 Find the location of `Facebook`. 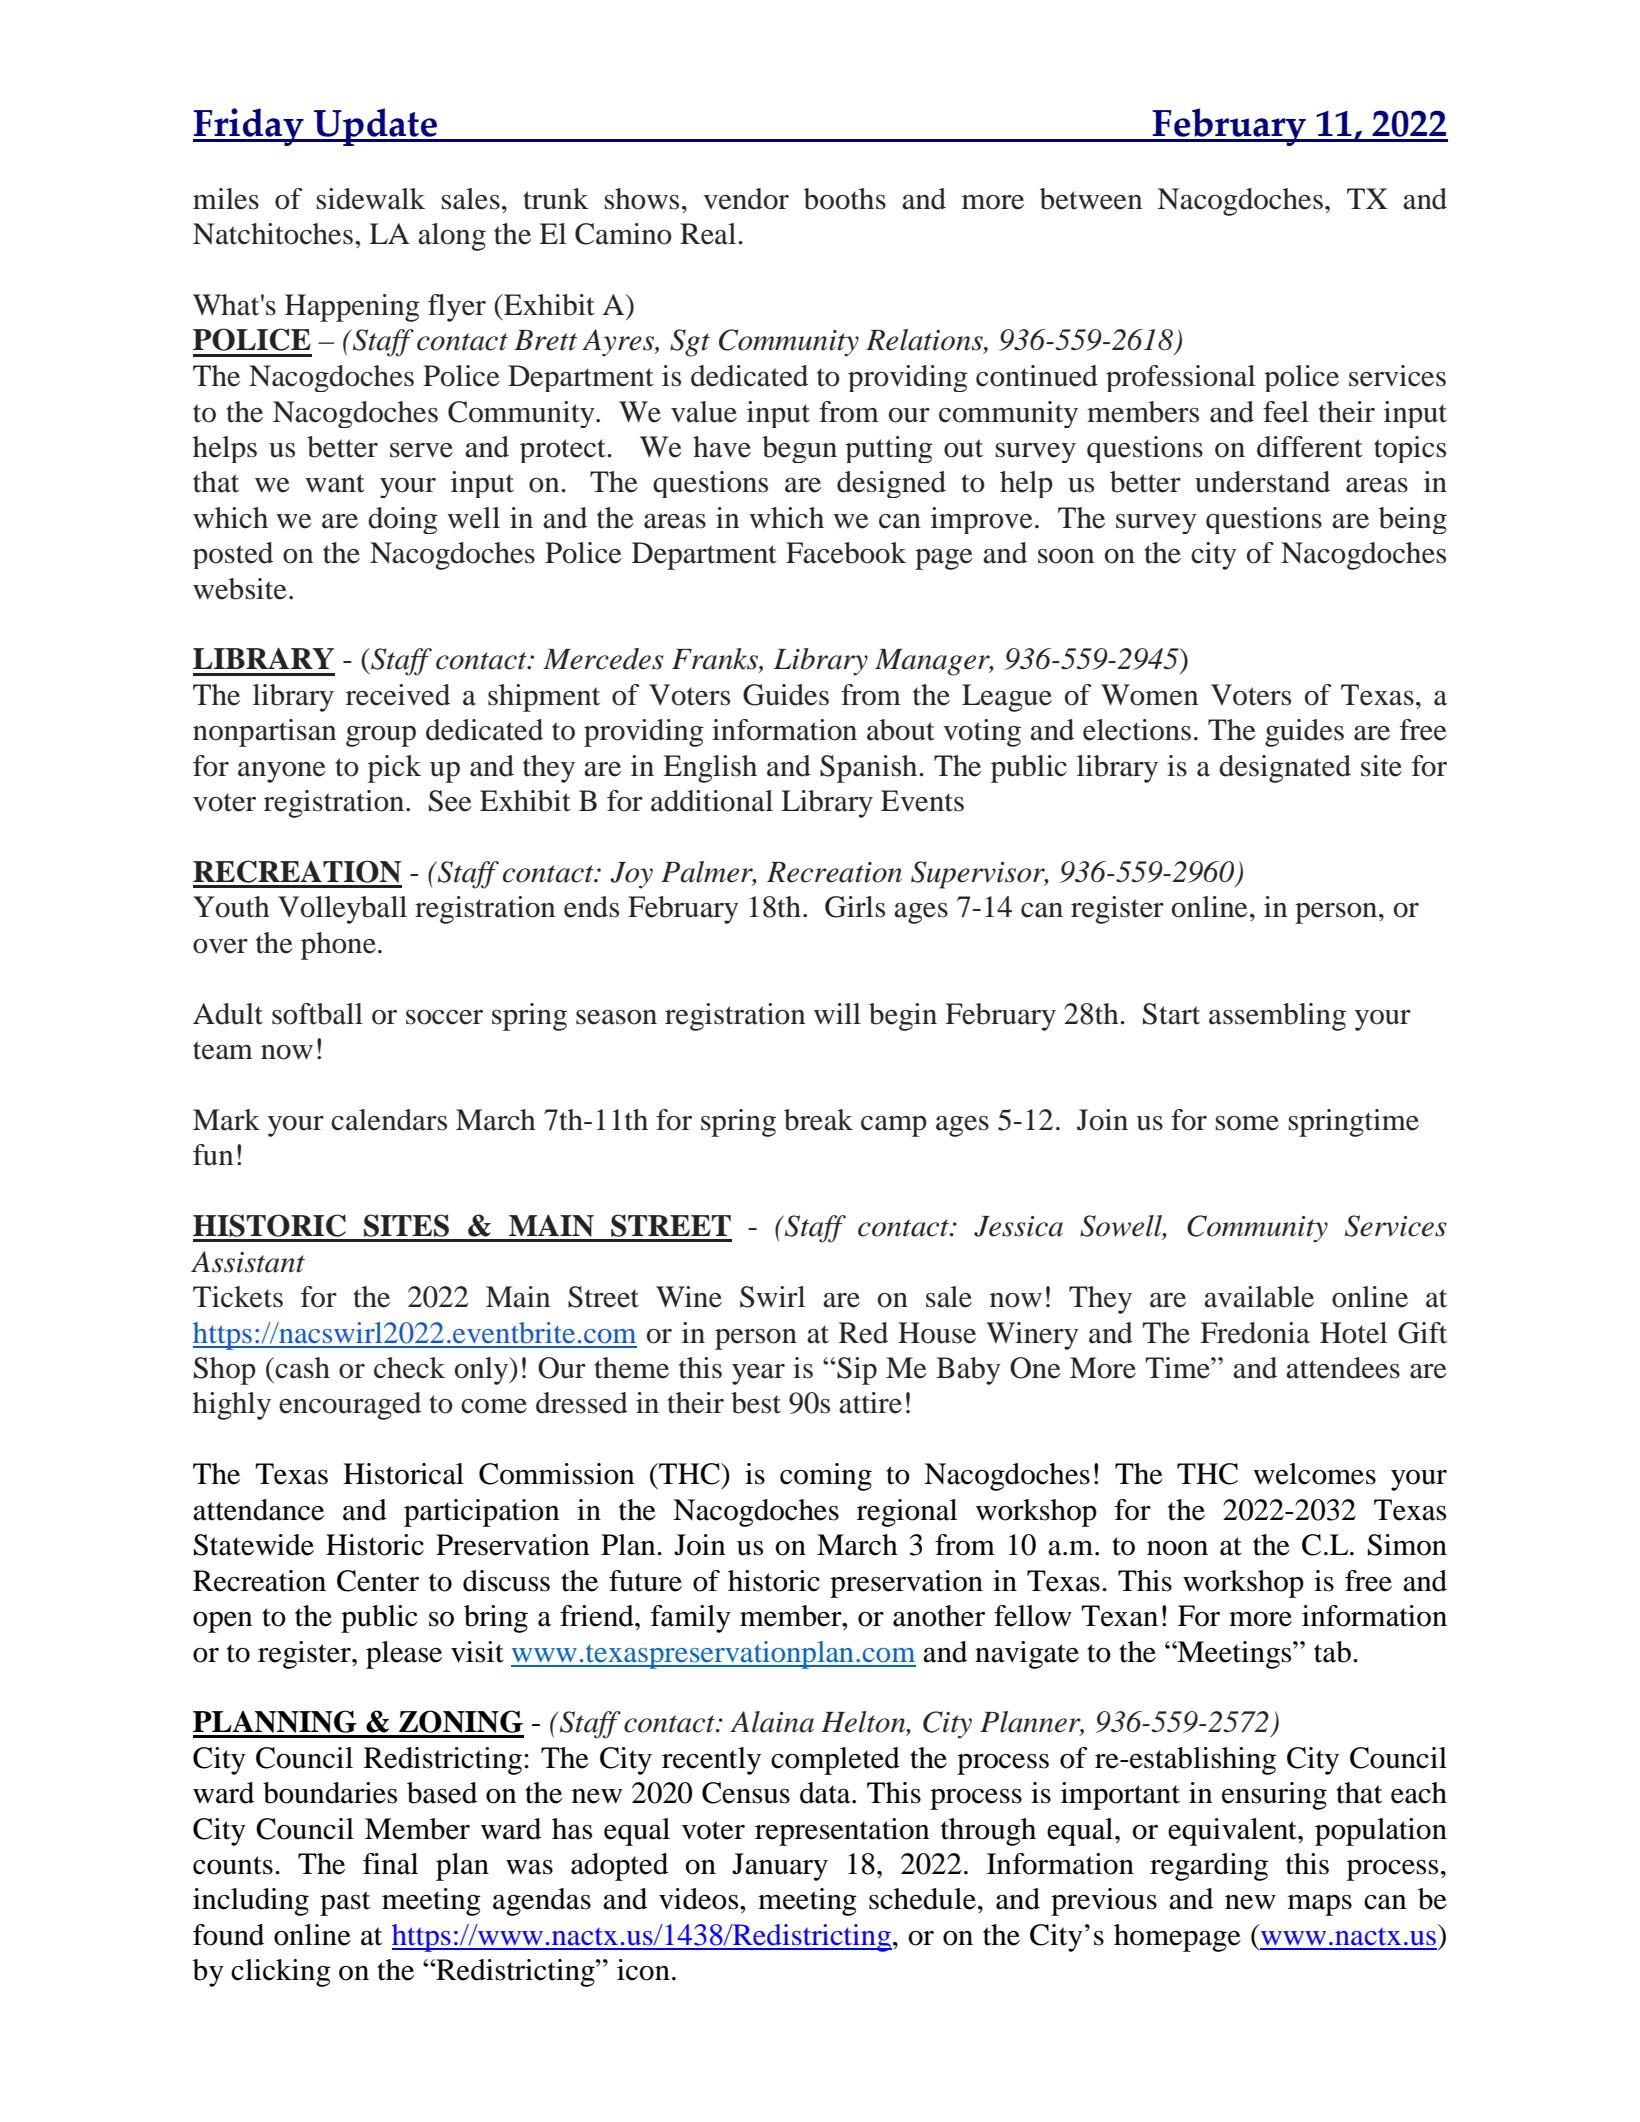

Facebook is located at coordinates (846, 553).
